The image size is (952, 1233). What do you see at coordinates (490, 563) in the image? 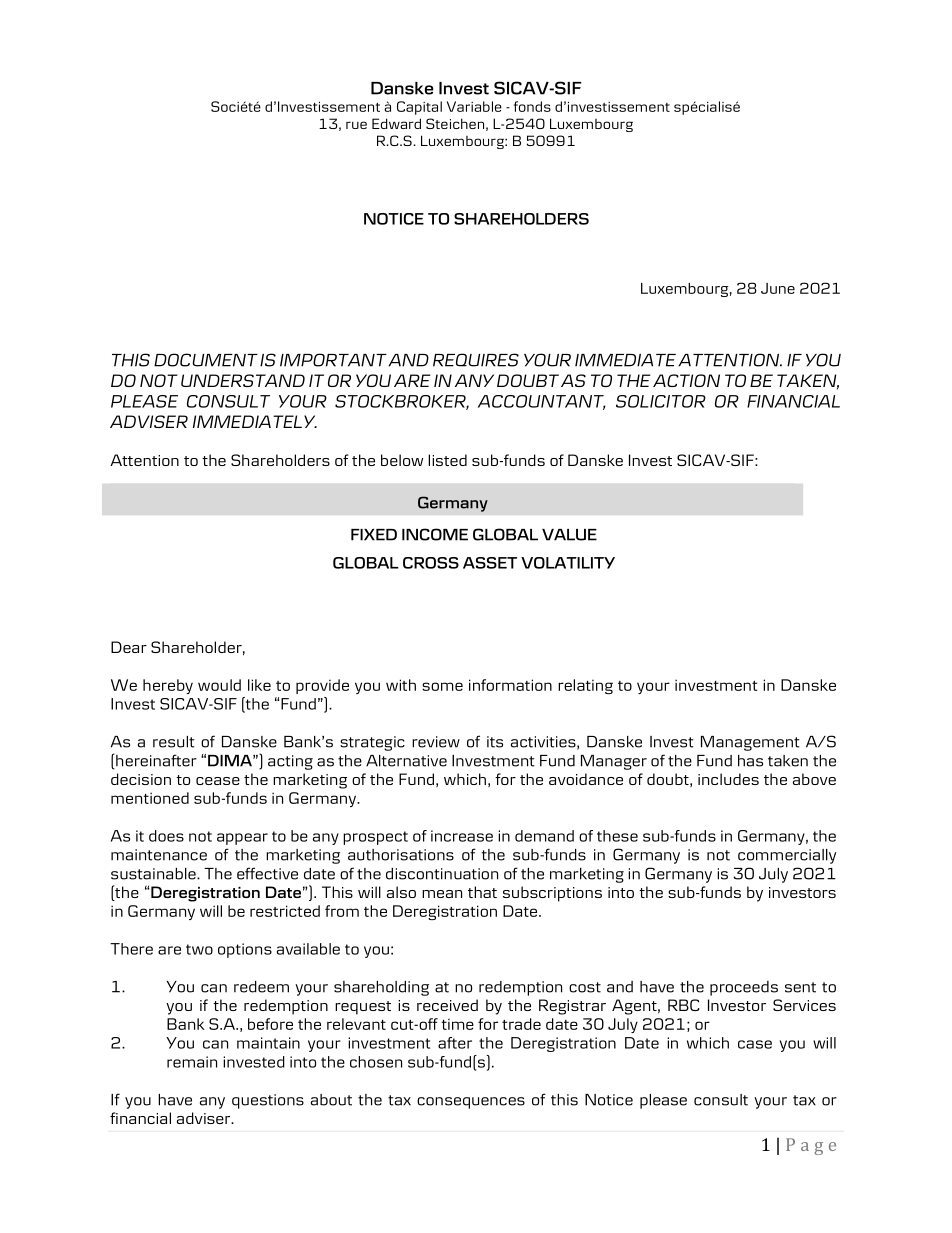
I see `ASSET` at bounding box center [490, 563].
